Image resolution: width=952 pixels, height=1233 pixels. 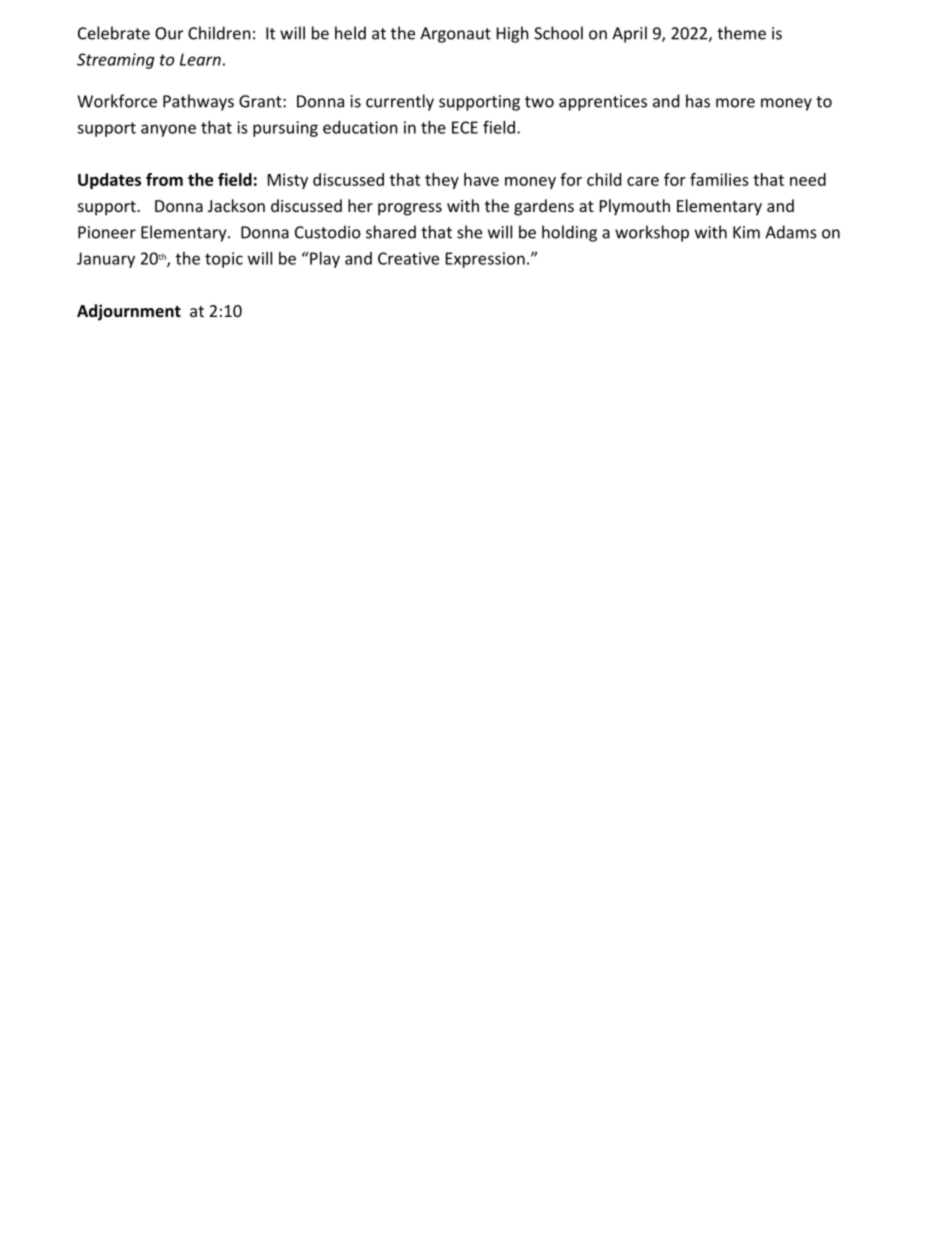 I want to click on ECE, so click(x=465, y=127).
